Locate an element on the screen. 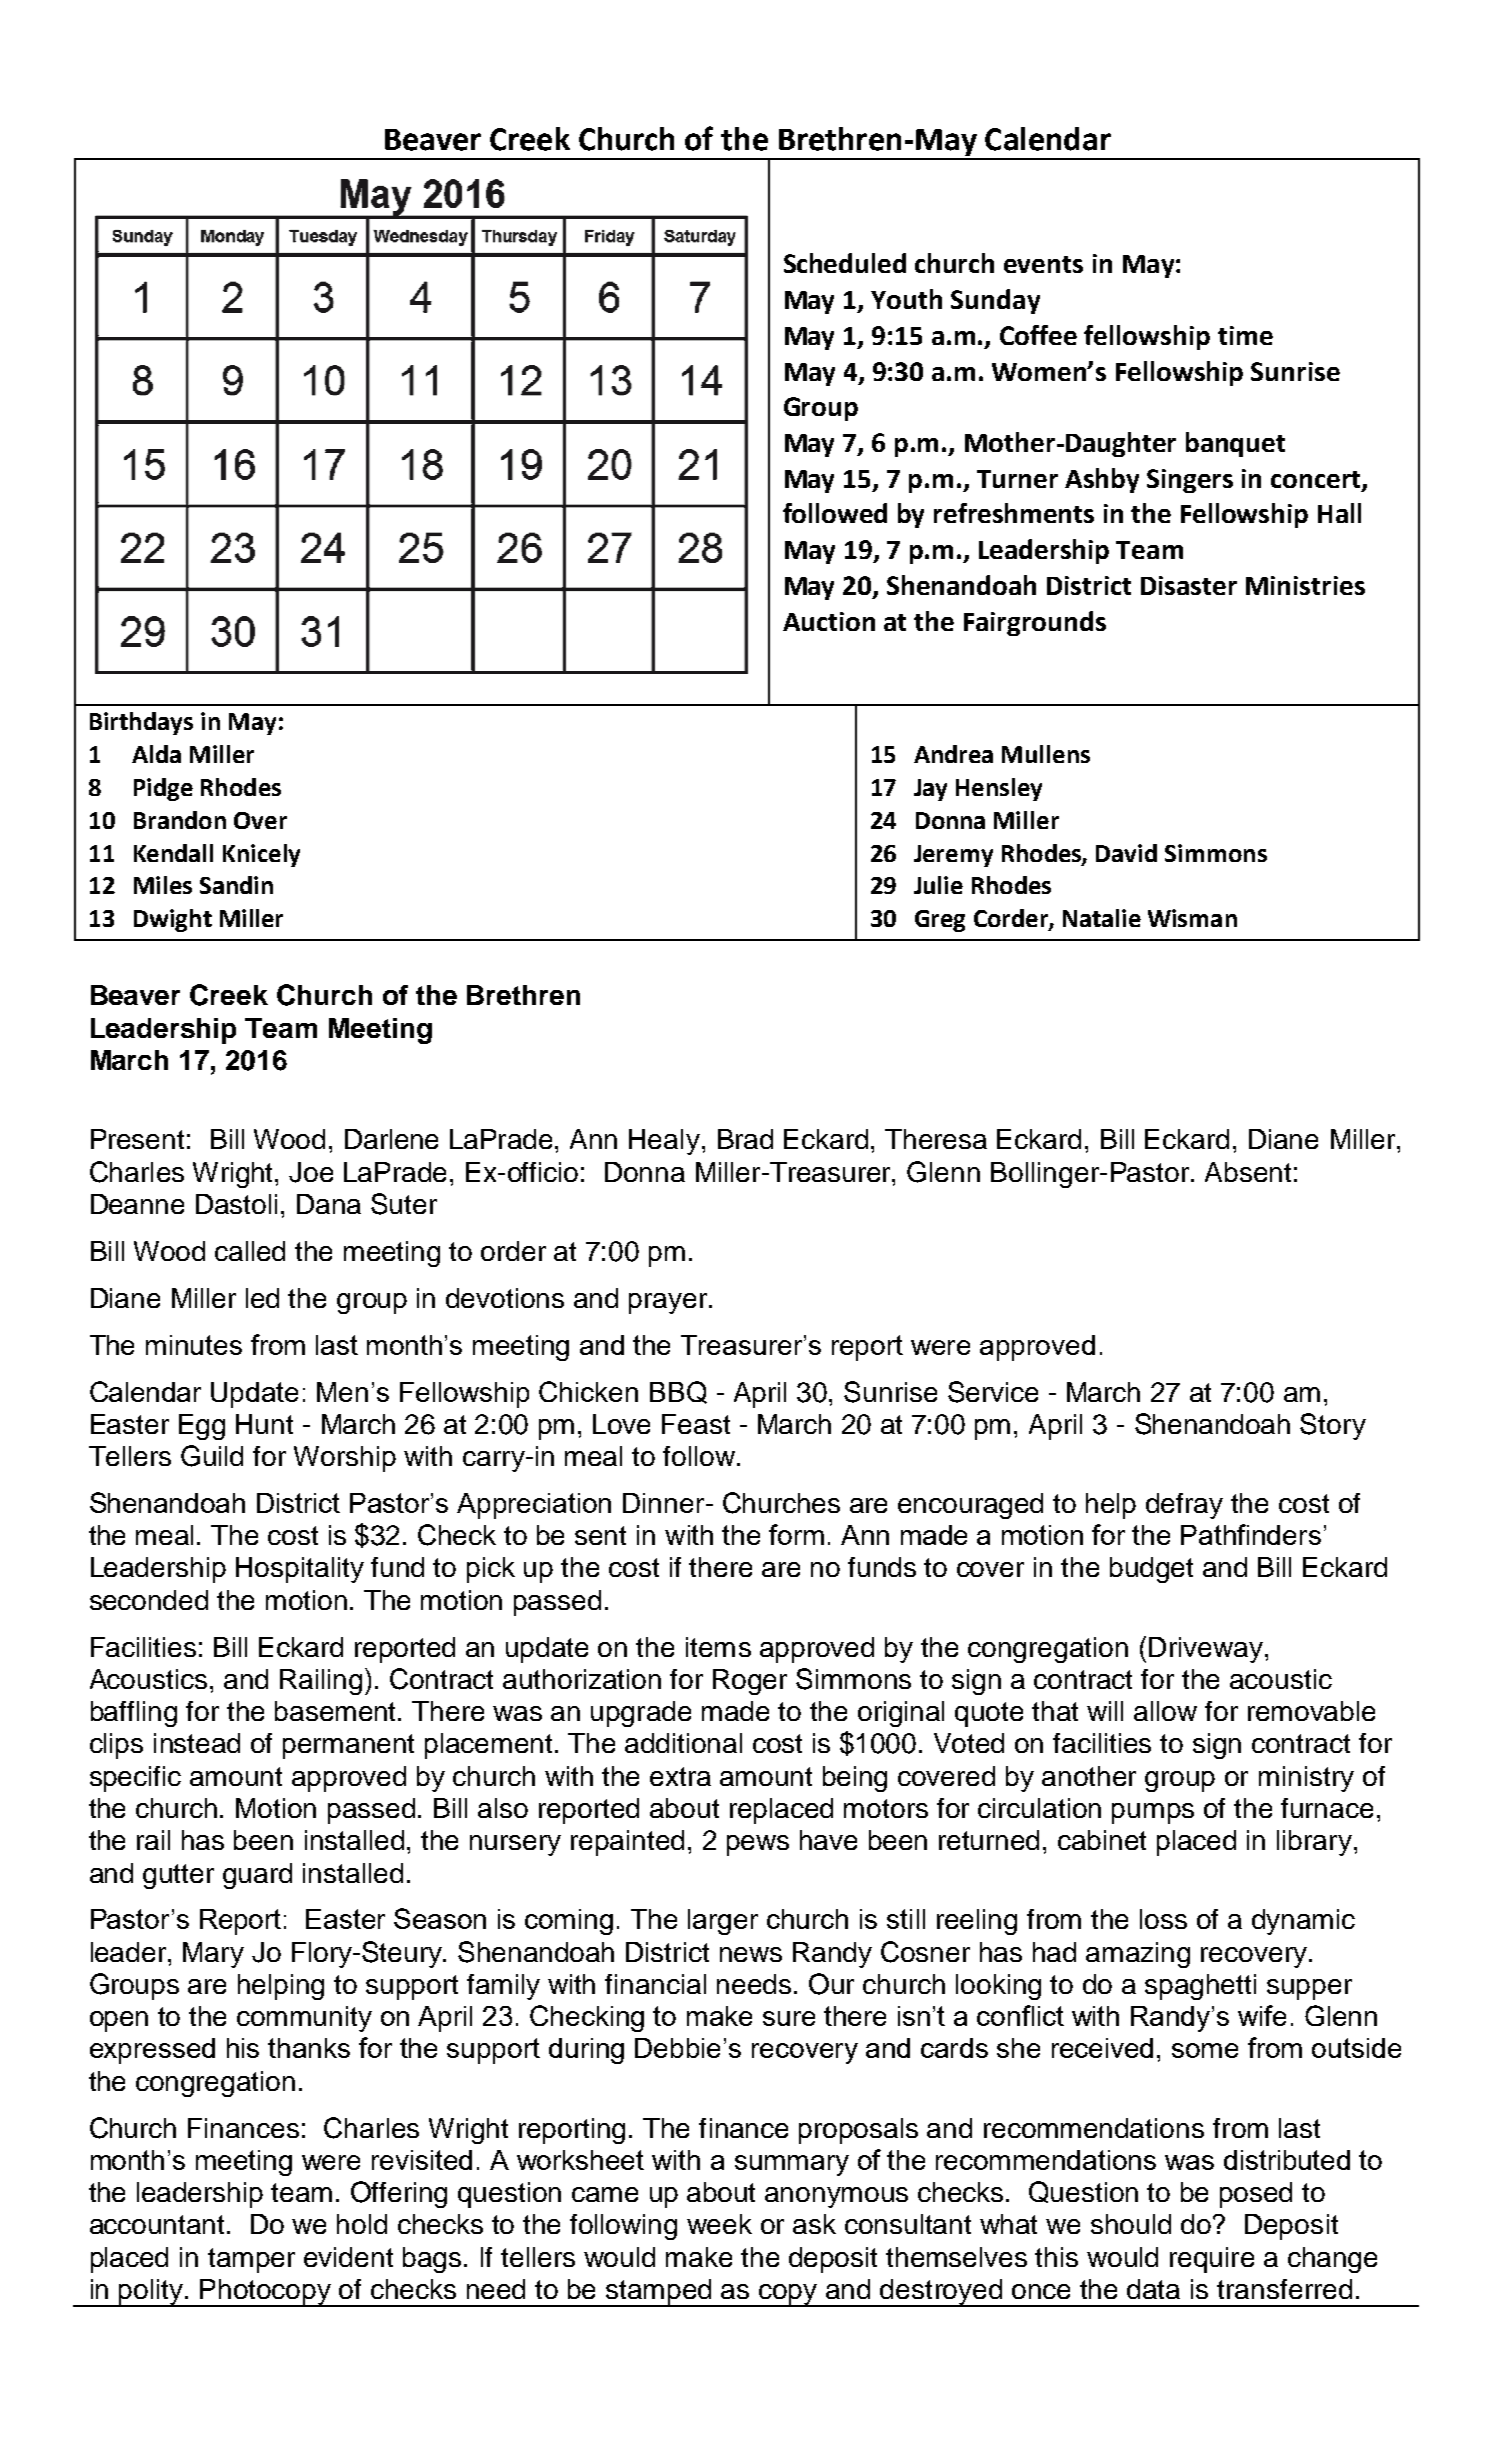 The image size is (1493, 2459). items is located at coordinates (718, 1647).
